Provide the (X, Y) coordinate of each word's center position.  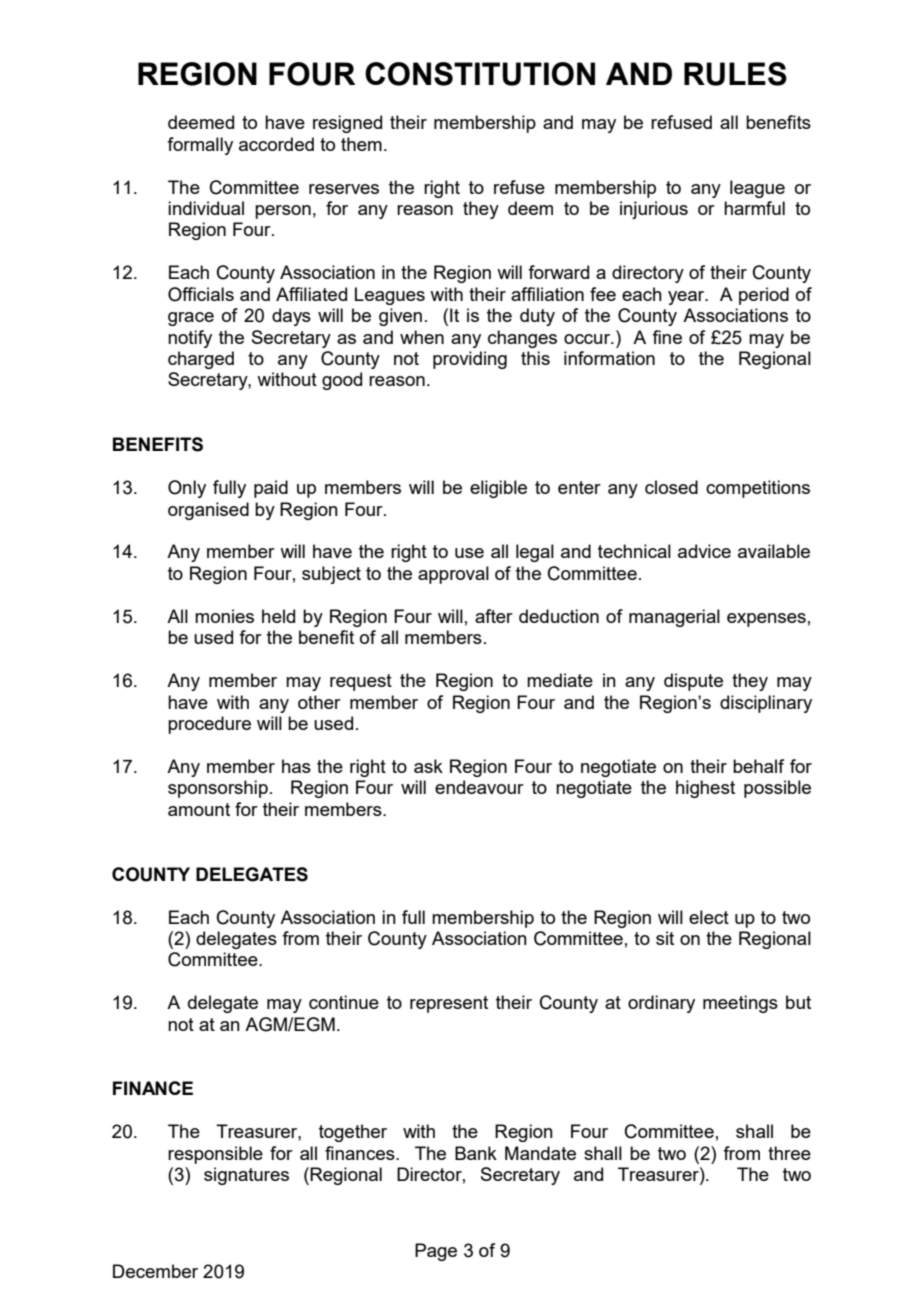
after (494, 616)
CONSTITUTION (480, 74)
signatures (246, 1176)
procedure (209, 725)
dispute (693, 682)
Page (436, 1252)
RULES (735, 74)
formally (200, 146)
